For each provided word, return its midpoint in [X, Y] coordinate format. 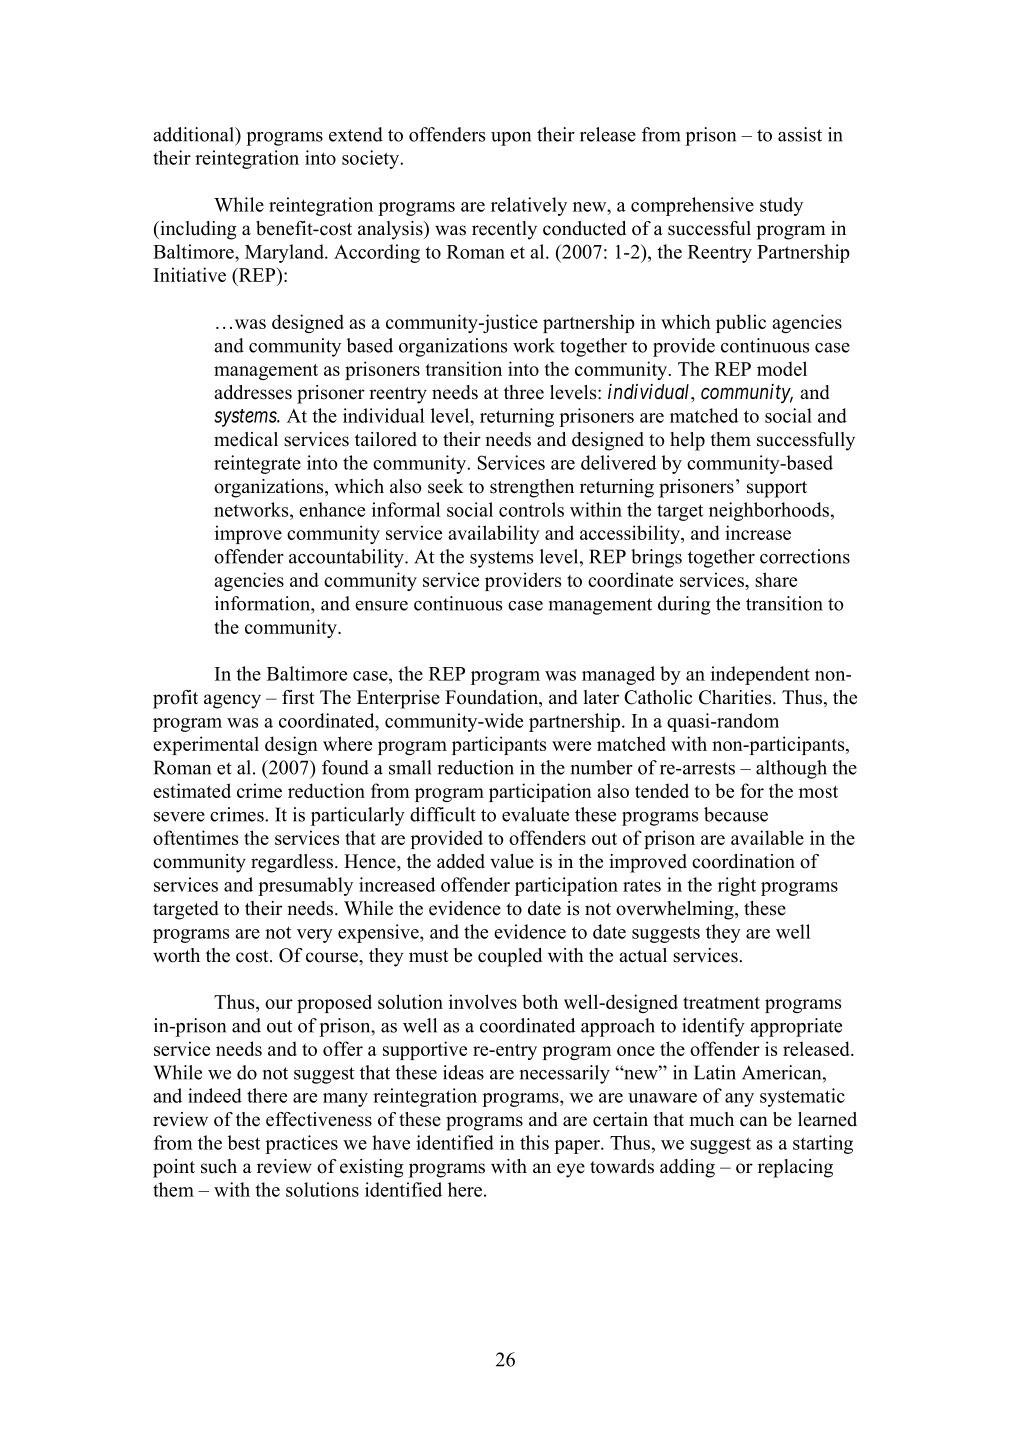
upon [511, 139]
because [736, 814]
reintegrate [257, 464]
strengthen [532, 488]
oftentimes [195, 837]
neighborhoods [769, 511]
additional [195, 134]
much [711, 1119]
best [243, 1142]
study [781, 206]
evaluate [535, 814]
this [534, 1142]
